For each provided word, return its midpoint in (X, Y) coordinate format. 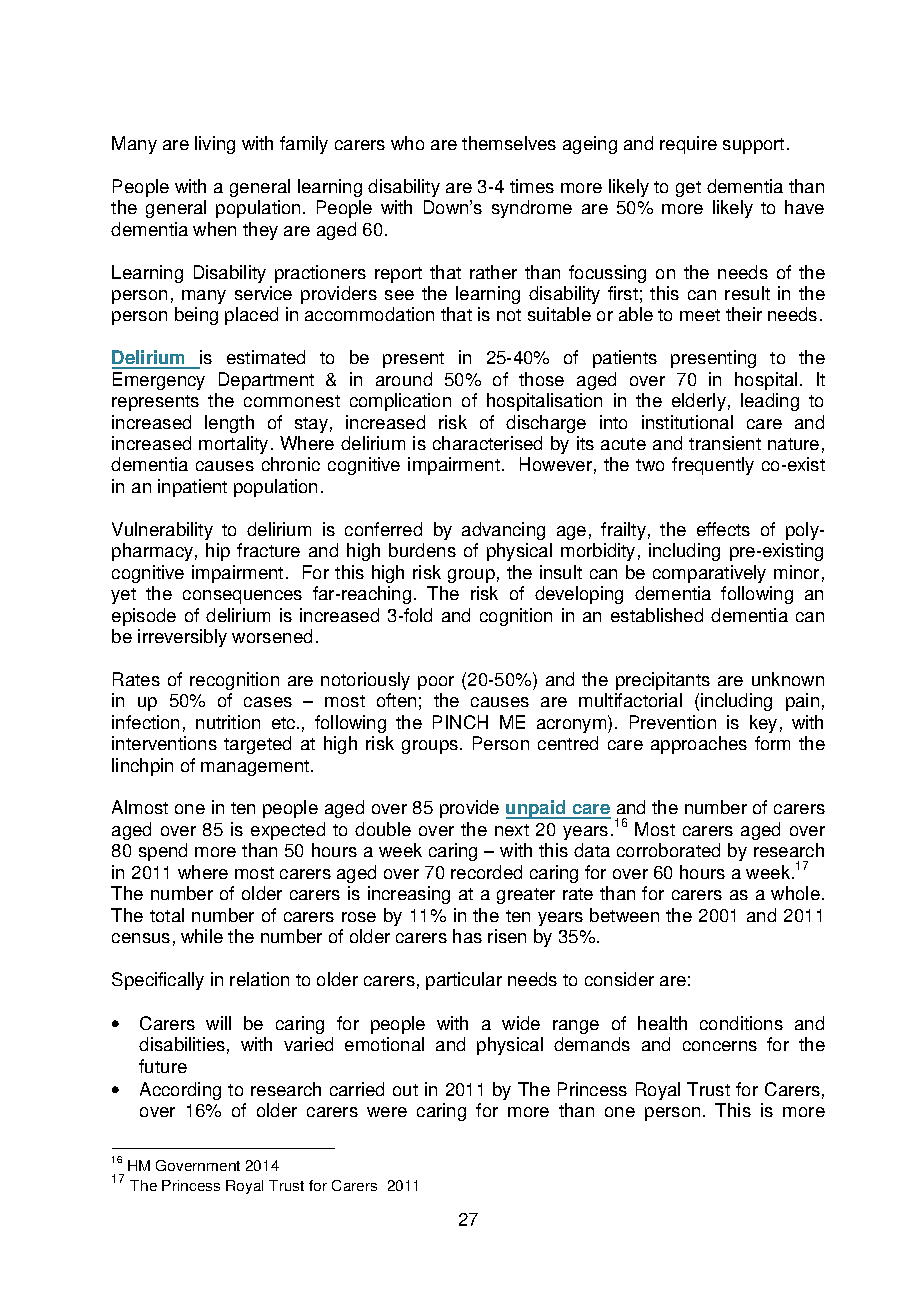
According (180, 1091)
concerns (720, 1046)
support (753, 146)
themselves (509, 143)
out (405, 1090)
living (215, 145)
